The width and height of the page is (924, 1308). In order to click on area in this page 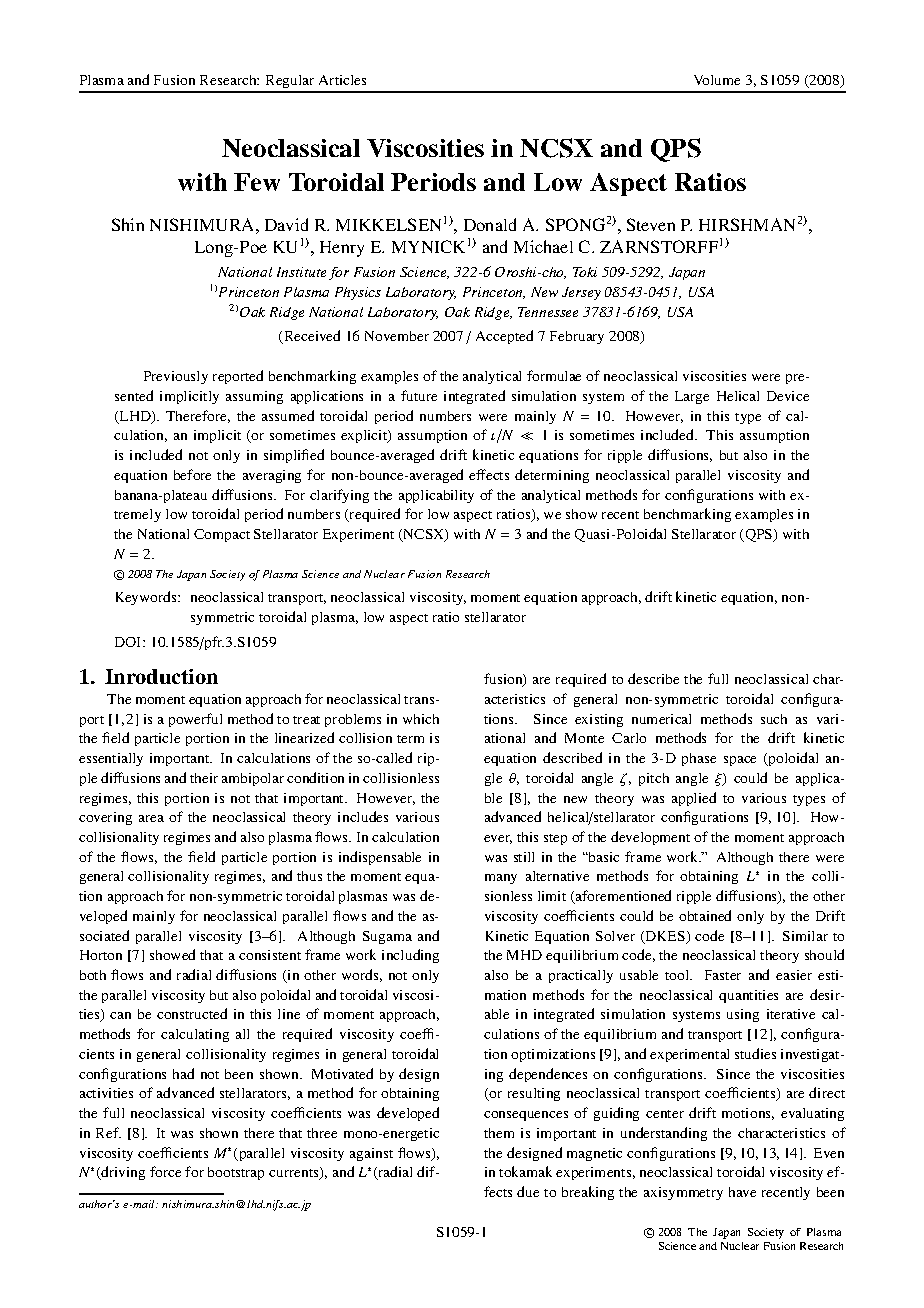, I will do `click(151, 818)`.
